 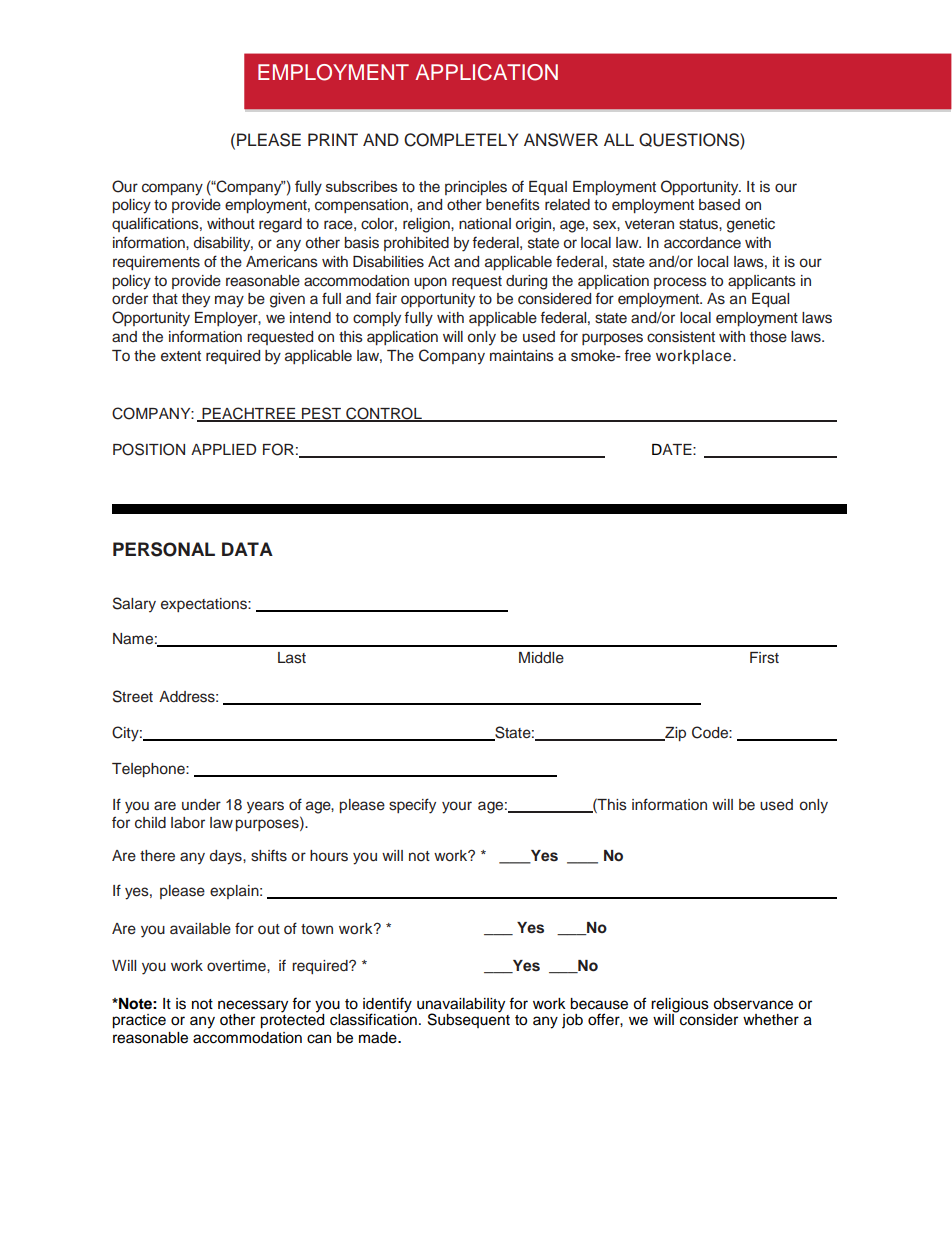 What do you see at coordinates (461, 140) in the screenshot?
I see `COMPLETELY` at bounding box center [461, 140].
